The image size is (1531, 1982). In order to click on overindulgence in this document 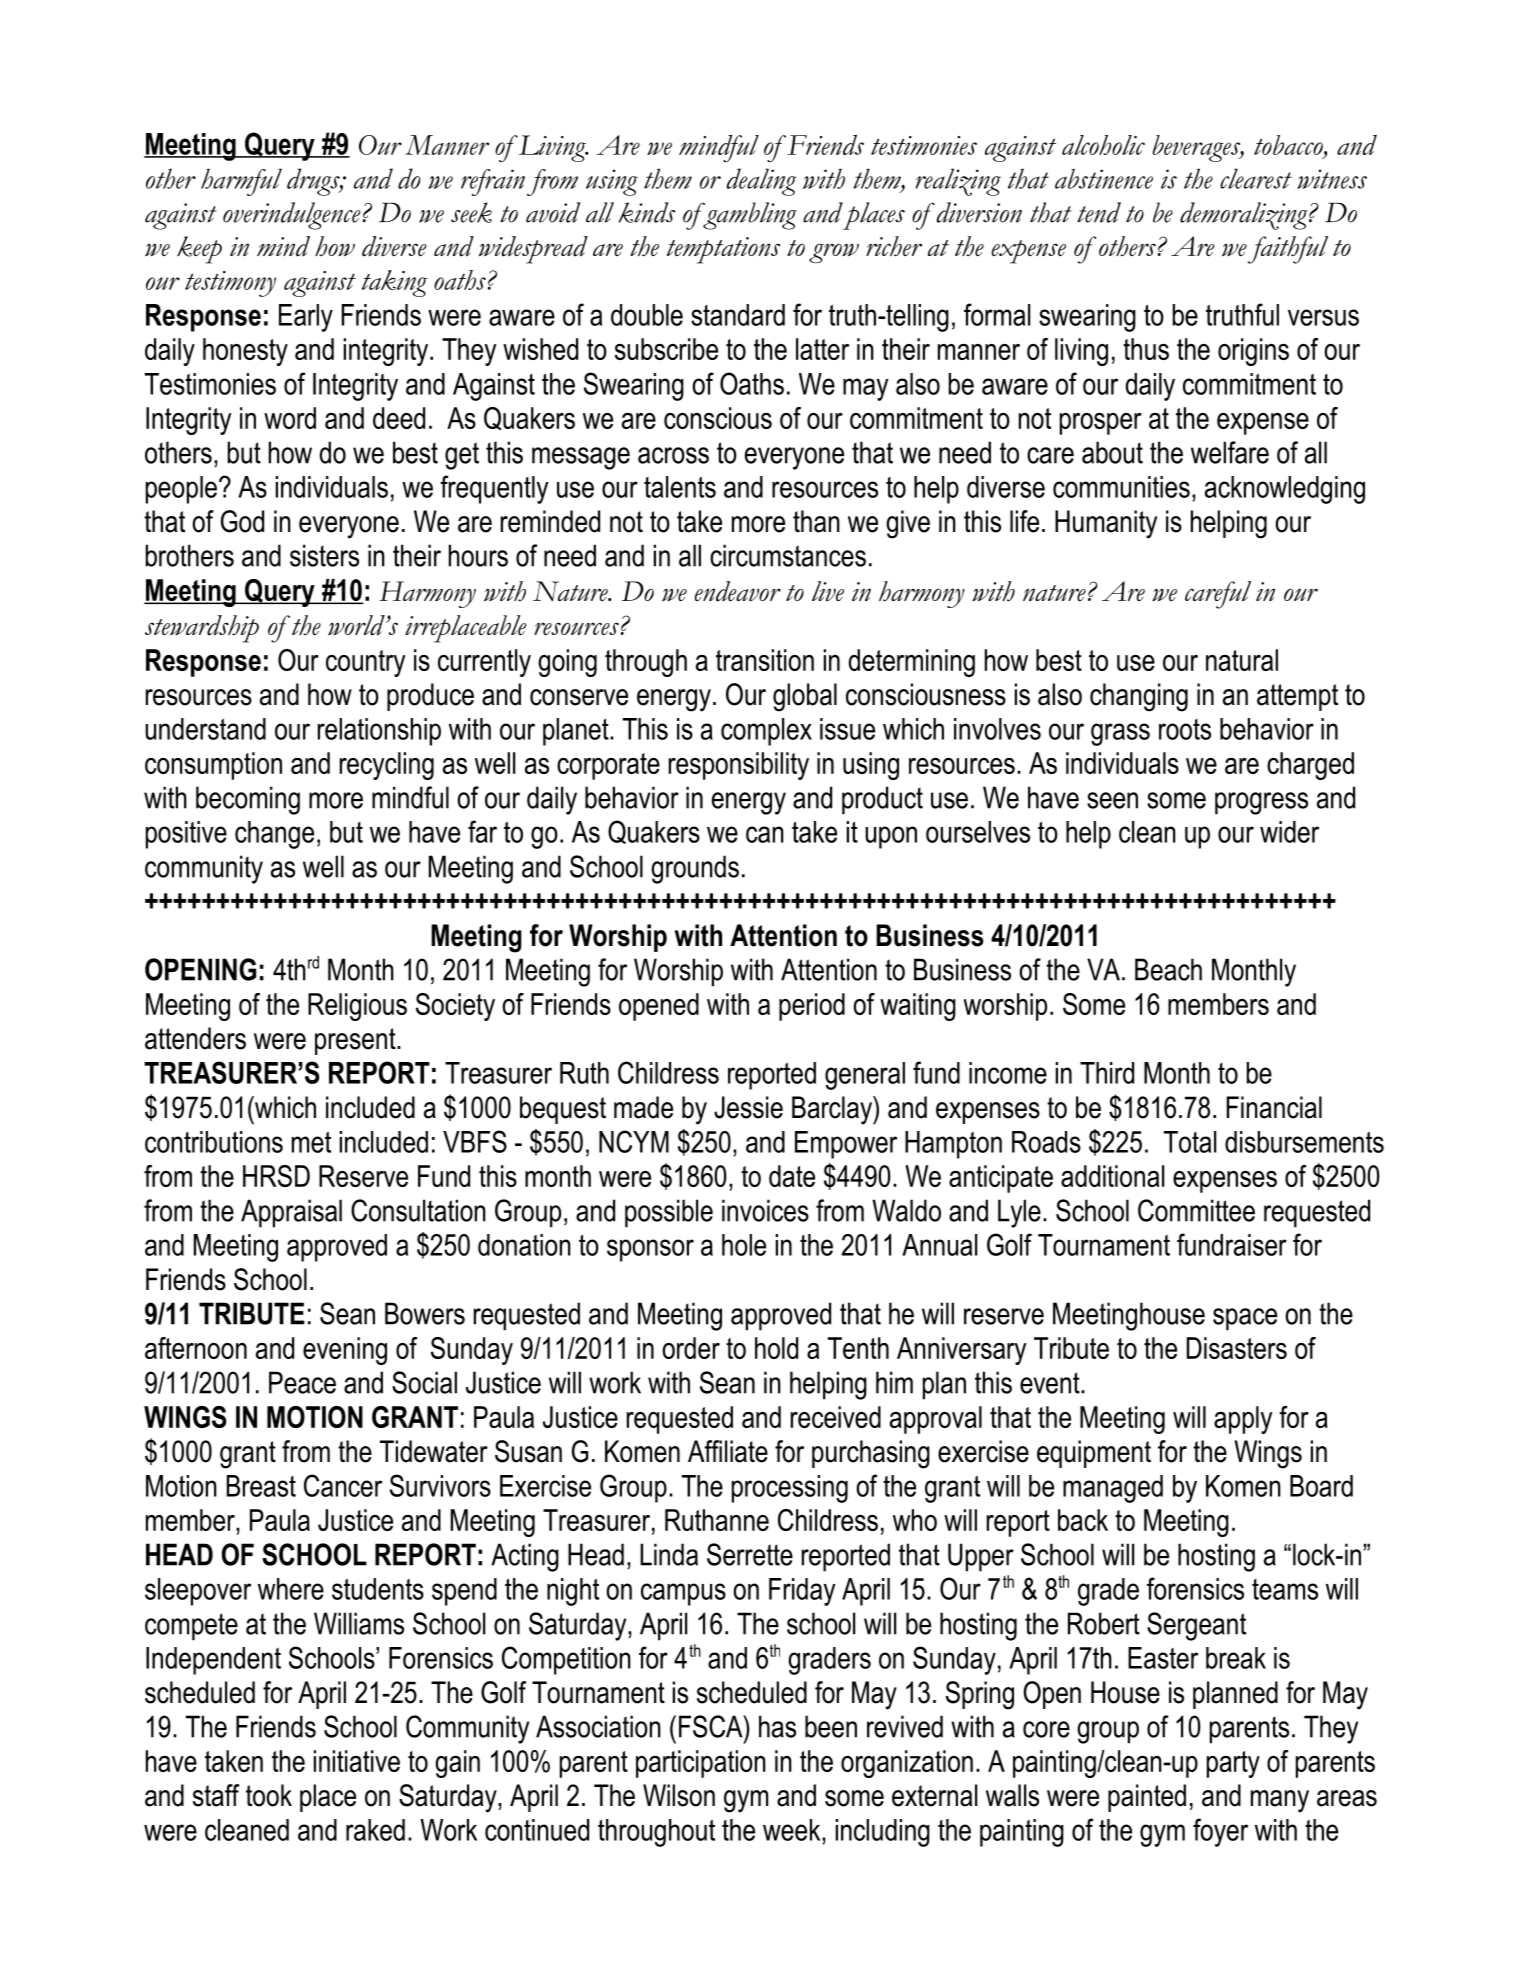, I will do `click(291, 216)`.
